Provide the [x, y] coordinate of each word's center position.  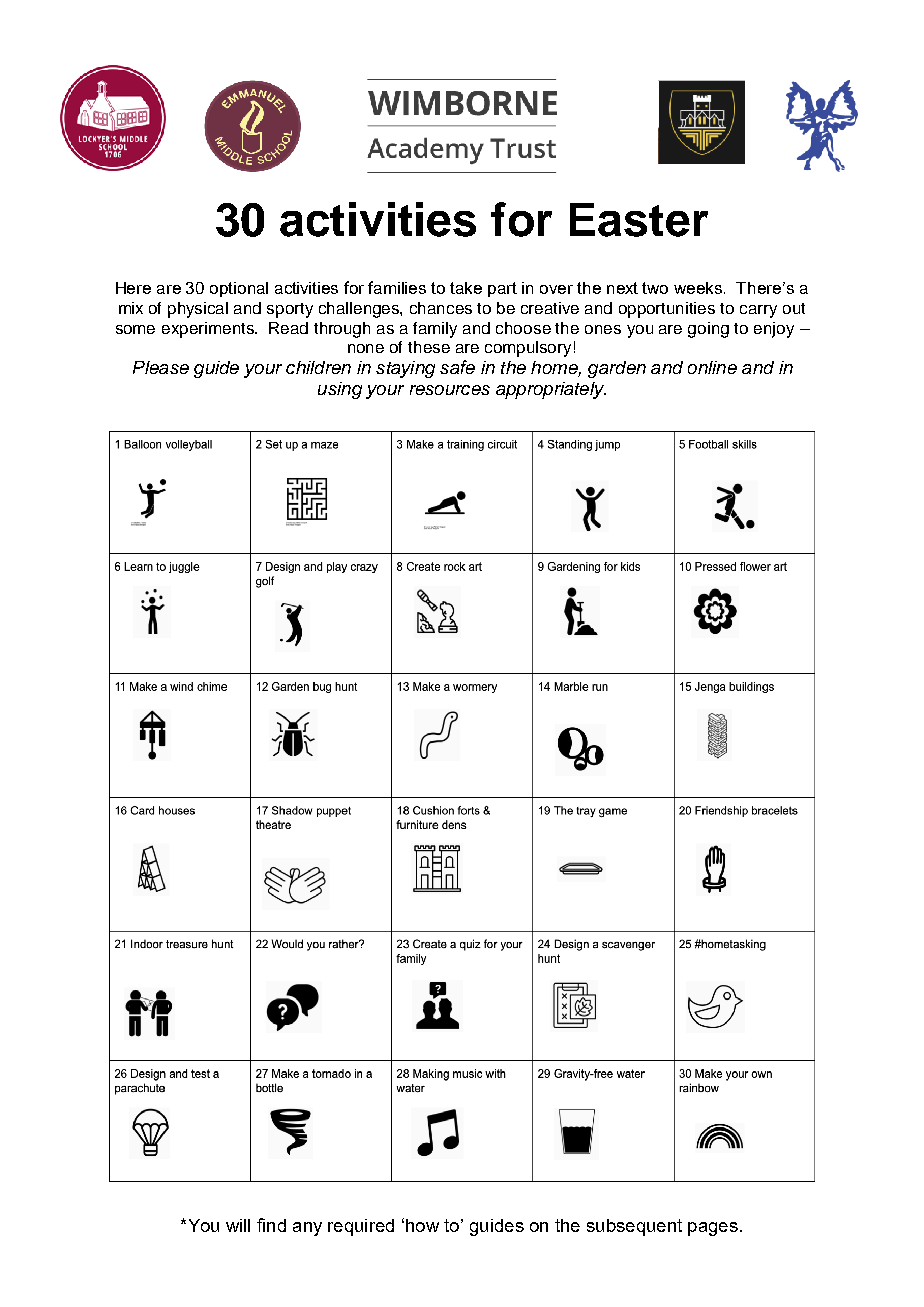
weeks [699, 288]
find [271, 1225]
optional [239, 289]
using [340, 390]
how [422, 1225]
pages [713, 1229]
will [238, 1225]
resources [450, 390]
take [466, 288]
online [712, 367]
